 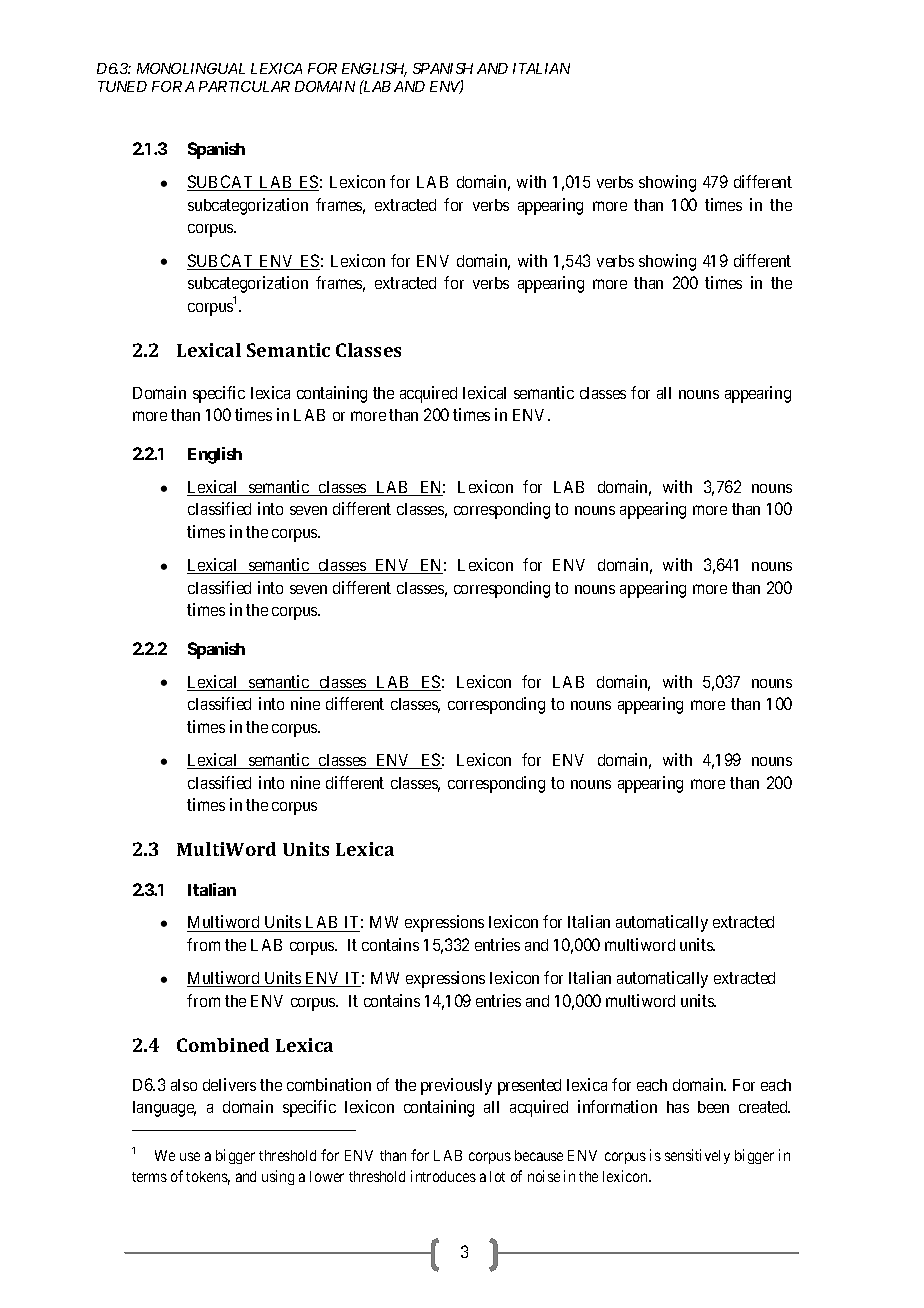 What do you see at coordinates (244, 86) in the image?
I see `PARTICULAR` at bounding box center [244, 86].
